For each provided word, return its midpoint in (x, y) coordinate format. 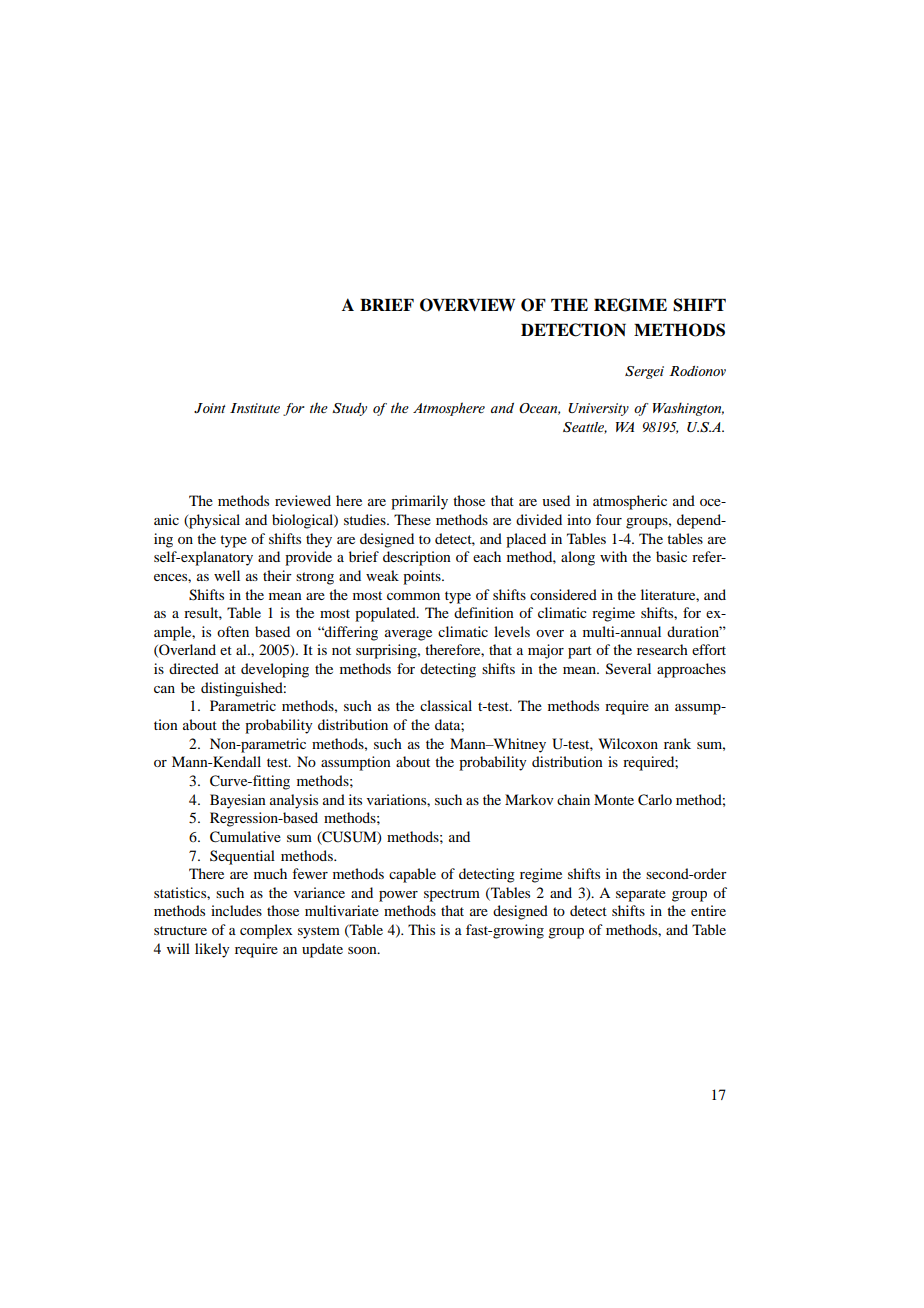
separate (641, 895)
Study (349, 409)
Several (628, 669)
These (412, 519)
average (408, 635)
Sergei (644, 372)
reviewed (303, 500)
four (609, 519)
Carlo (655, 800)
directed (194, 668)
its (355, 799)
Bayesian (238, 801)
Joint (210, 408)
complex (266, 931)
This (421, 929)
